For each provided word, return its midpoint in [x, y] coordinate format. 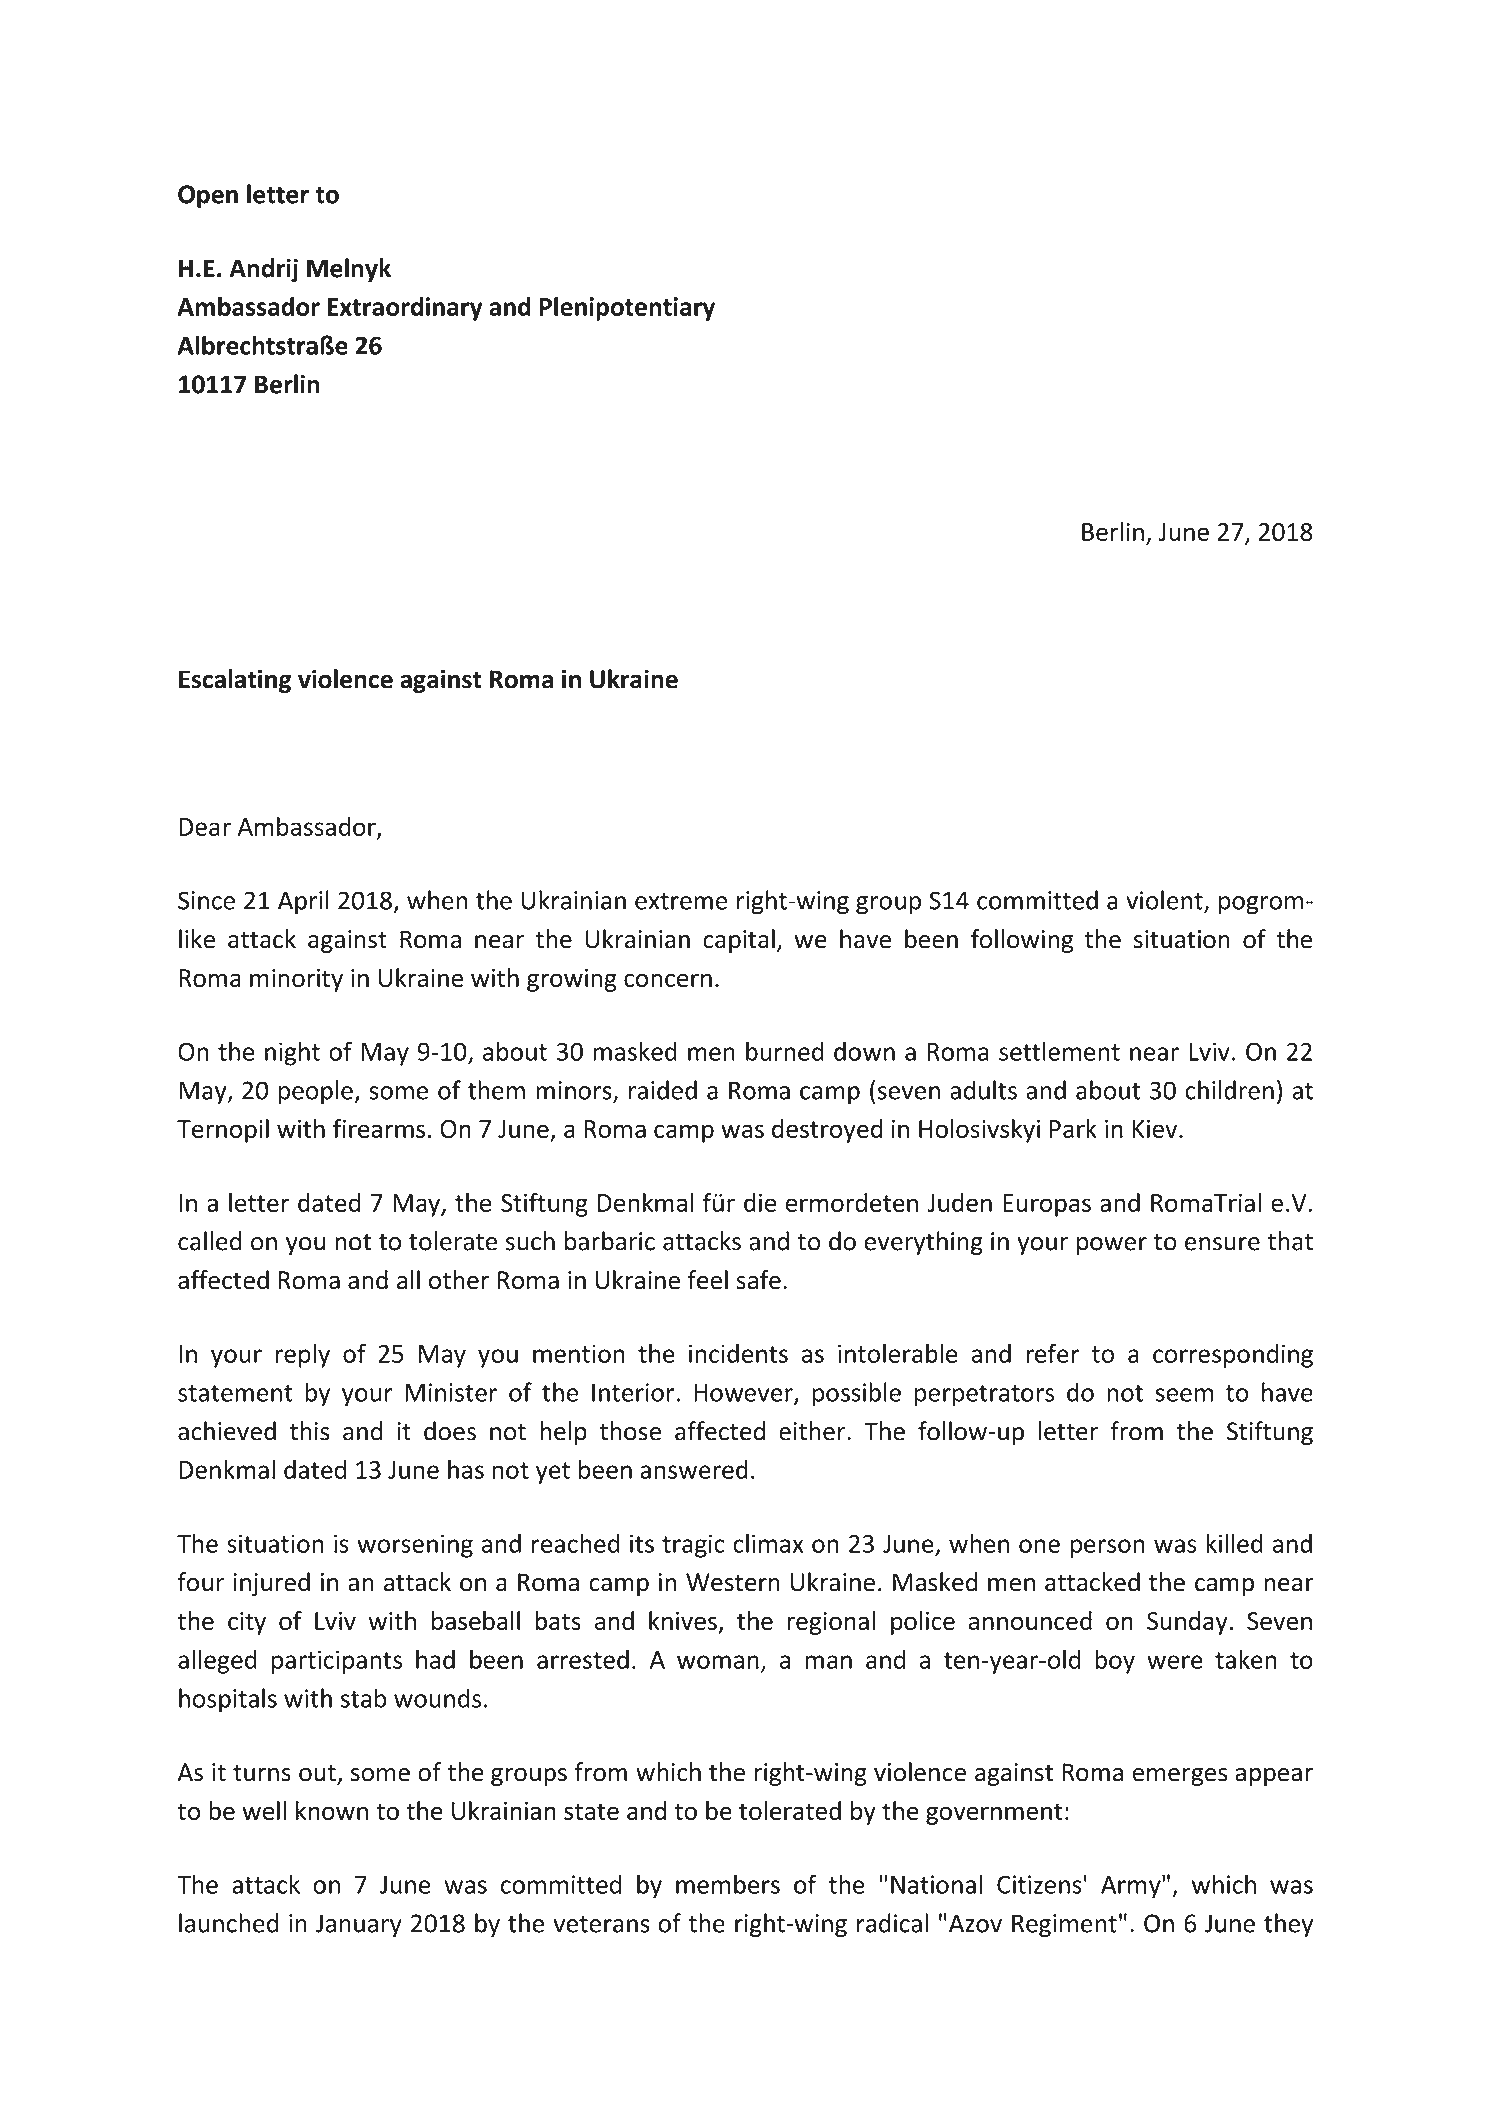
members [728, 1884]
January [359, 1925]
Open [208, 196]
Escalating [235, 681]
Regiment [1064, 1925]
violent [1165, 901]
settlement [1059, 1051]
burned [785, 1051]
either [813, 1431]
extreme [681, 901]
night [292, 1053]
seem [1184, 1395]
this [310, 1431]
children [1229, 1090]
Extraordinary [405, 309]
